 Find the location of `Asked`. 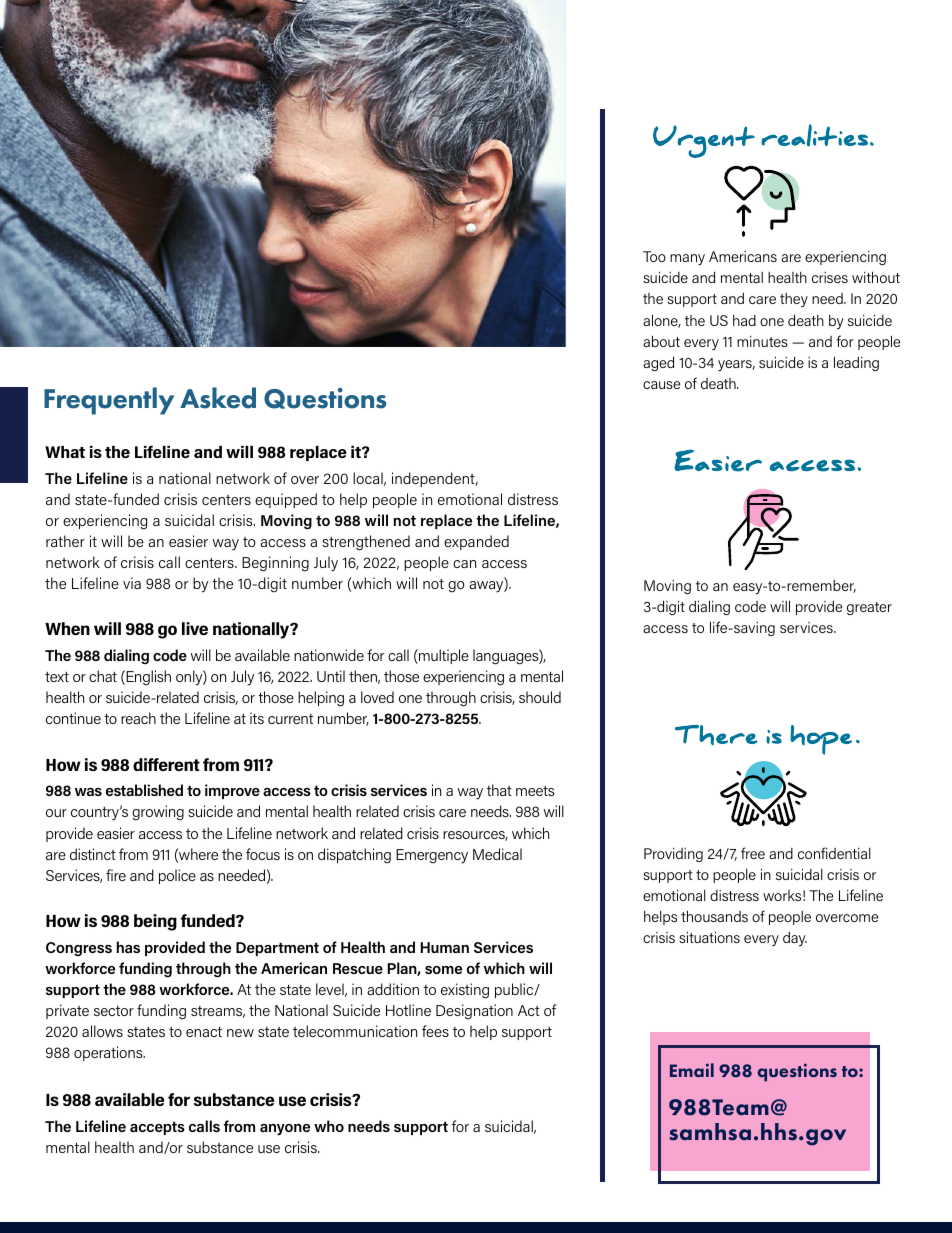

Asked is located at coordinates (218, 398).
